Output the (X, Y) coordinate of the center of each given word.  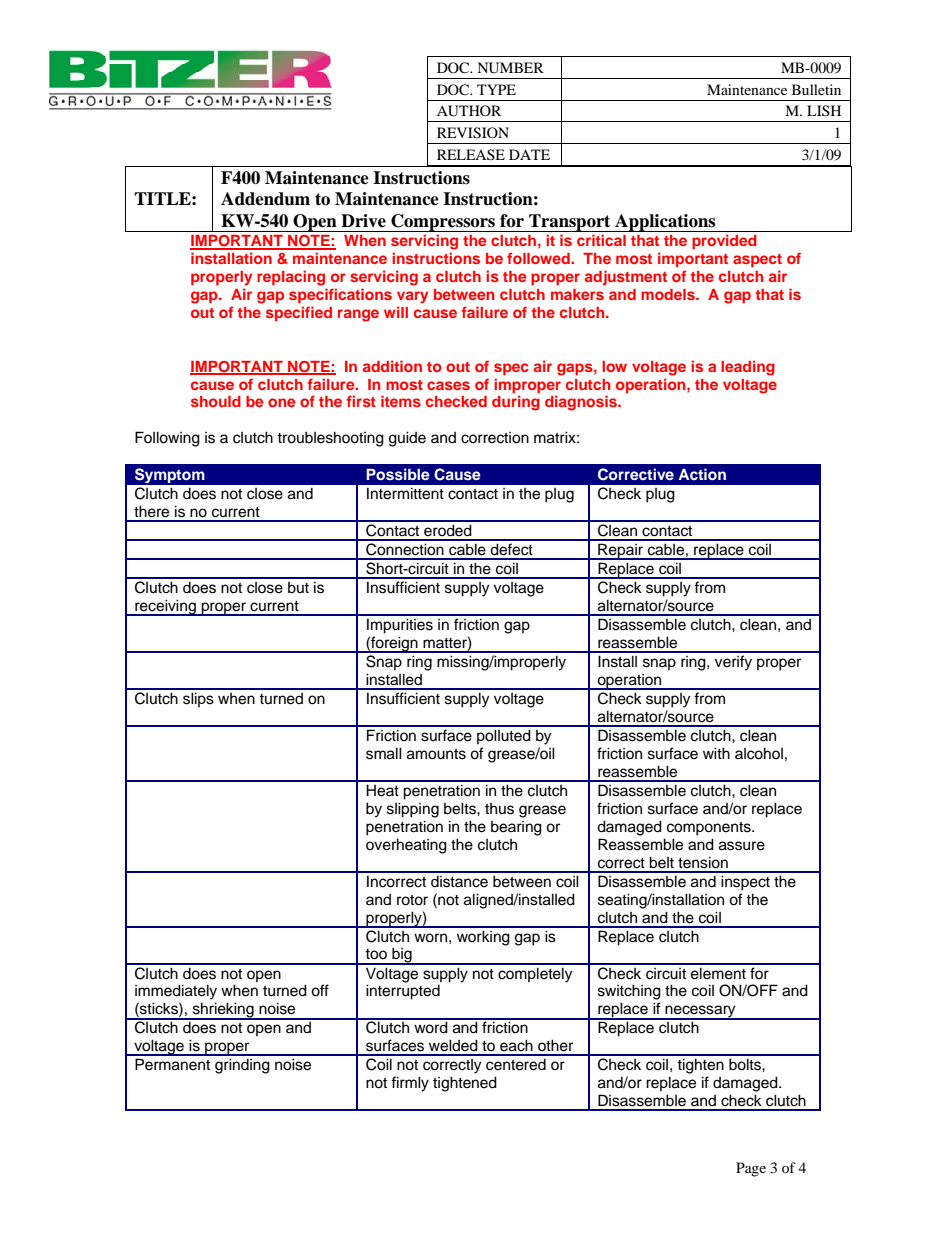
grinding (242, 1066)
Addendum (265, 199)
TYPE (496, 89)
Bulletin (816, 89)
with (716, 753)
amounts (436, 754)
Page (751, 1169)
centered (516, 1065)
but (298, 588)
